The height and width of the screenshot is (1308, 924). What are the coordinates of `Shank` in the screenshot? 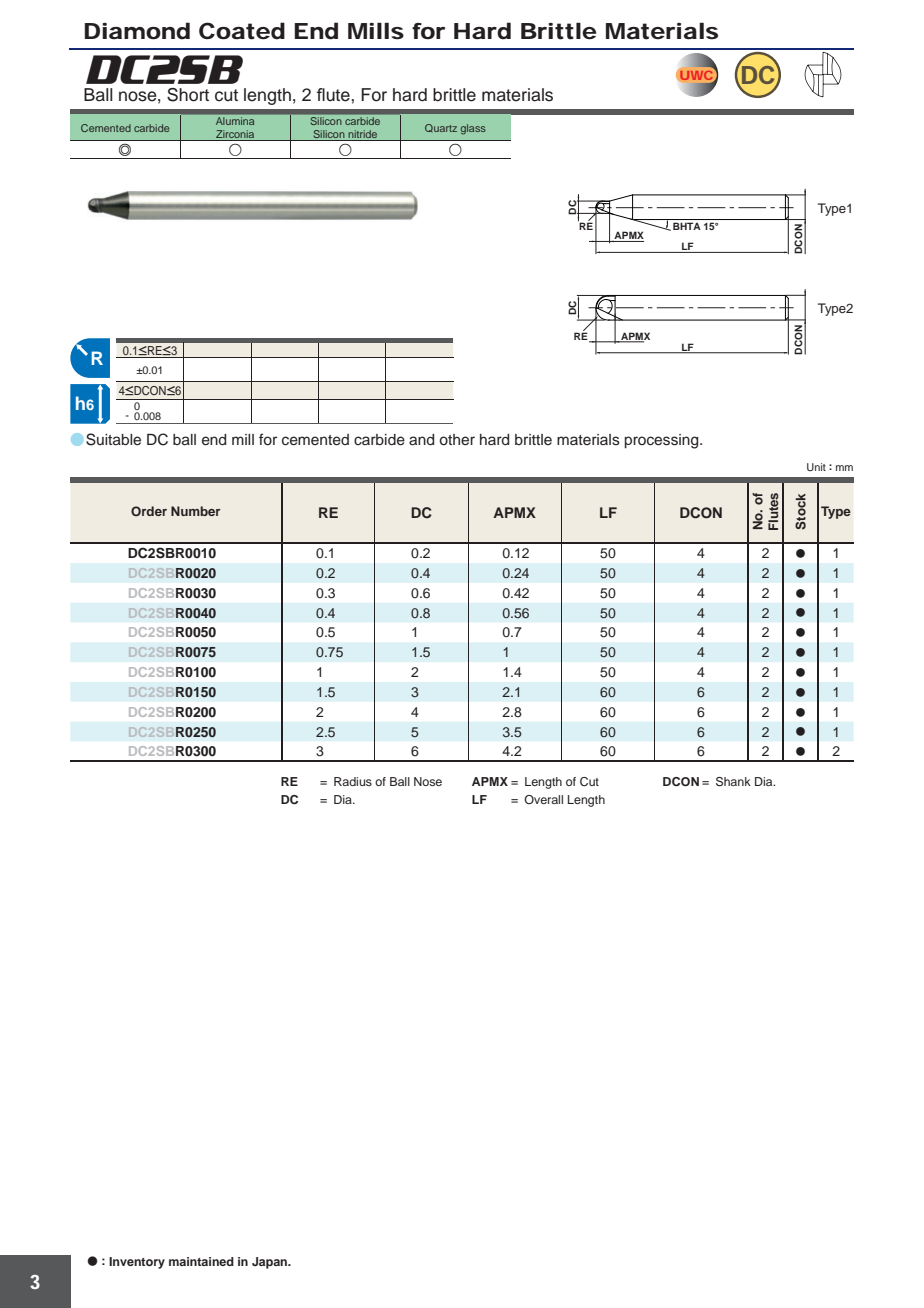 It's located at (733, 782).
